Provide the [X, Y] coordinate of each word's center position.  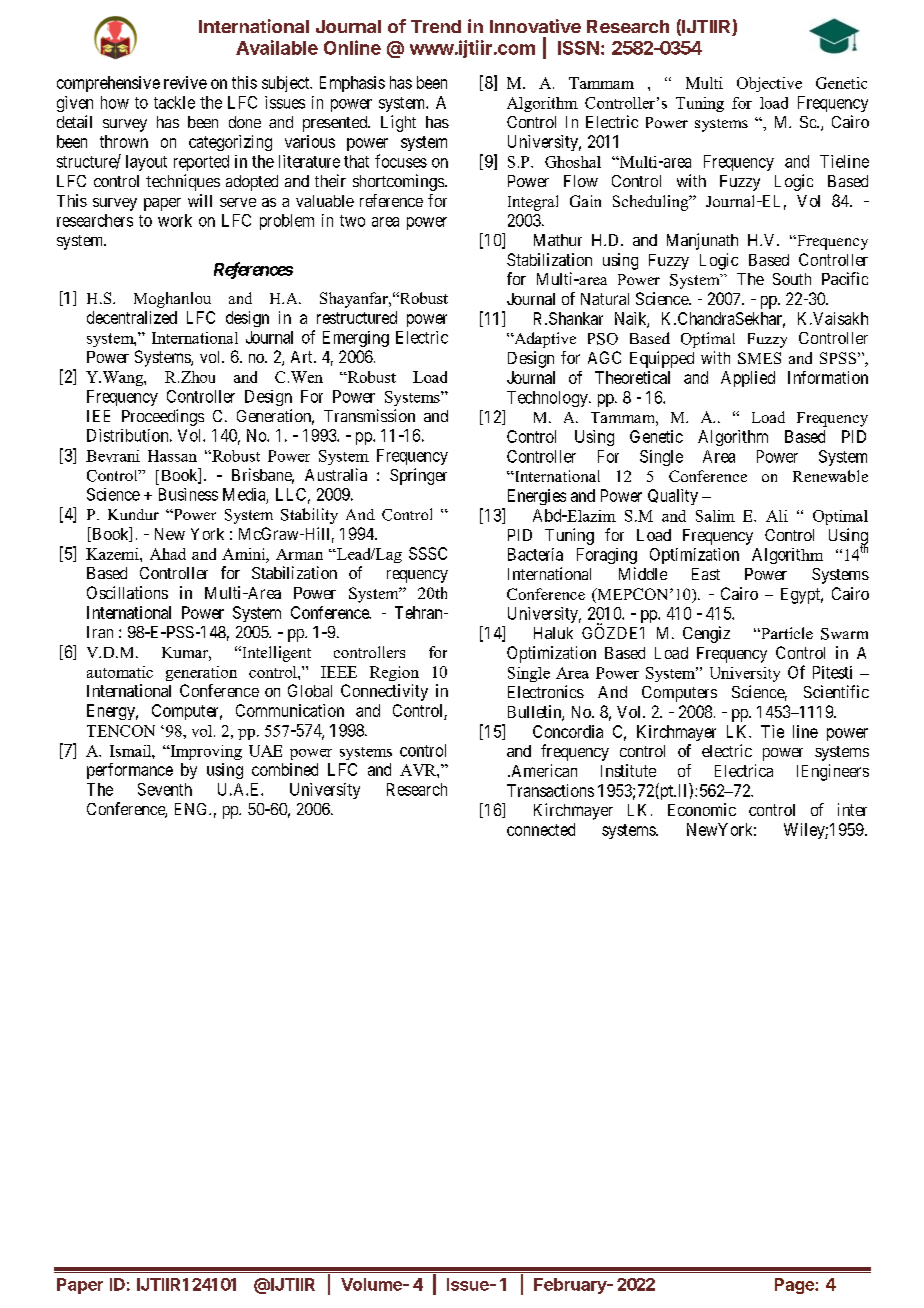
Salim [715, 516]
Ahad [168, 554]
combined [285, 769]
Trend [436, 26]
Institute [628, 770]
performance [130, 771]
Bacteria [535, 554]
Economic [702, 809]
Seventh [165, 789]
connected [541, 829]
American [543, 770]
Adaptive [544, 340]
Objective [769, 84]
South [792, 279]
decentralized [132, 317]
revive [185, 82]
